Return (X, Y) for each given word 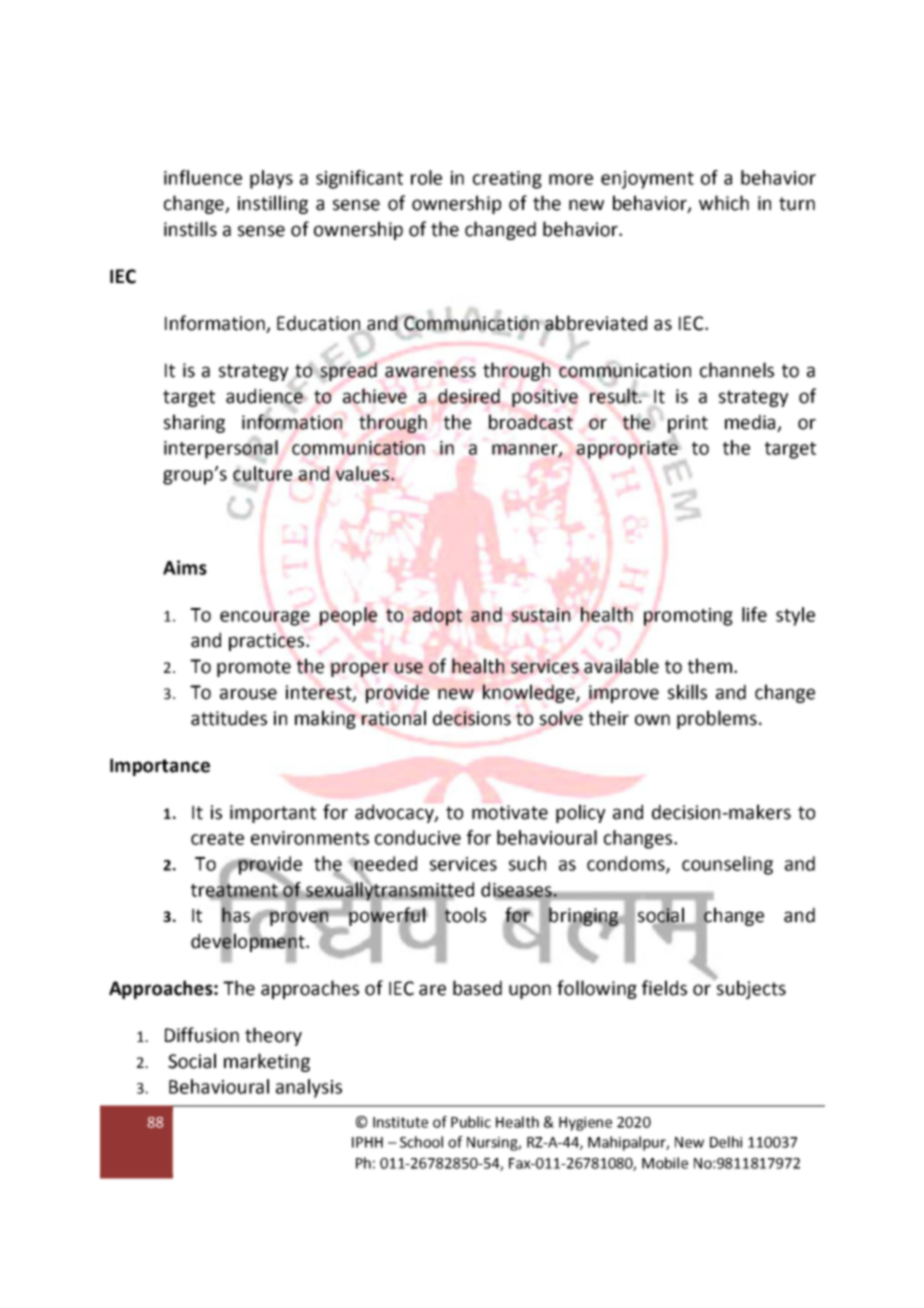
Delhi (726, 1142)
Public (471, 1122)
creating (507, 180)
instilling (273, 204)
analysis (309, 1088)
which (724, 203)
